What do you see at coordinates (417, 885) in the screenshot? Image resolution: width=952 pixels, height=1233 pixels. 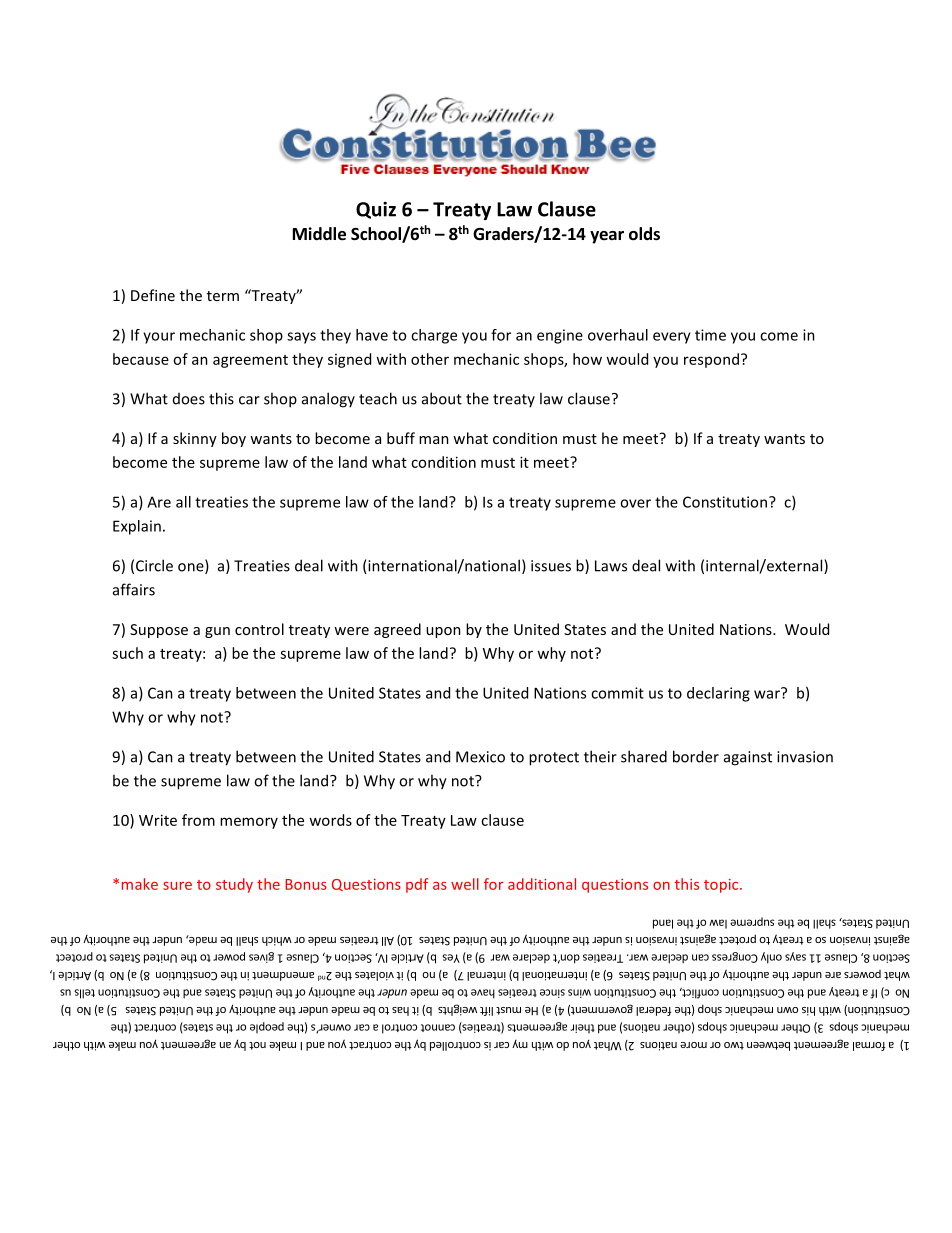 I see `pdf` at bounding box center [417, 885].
